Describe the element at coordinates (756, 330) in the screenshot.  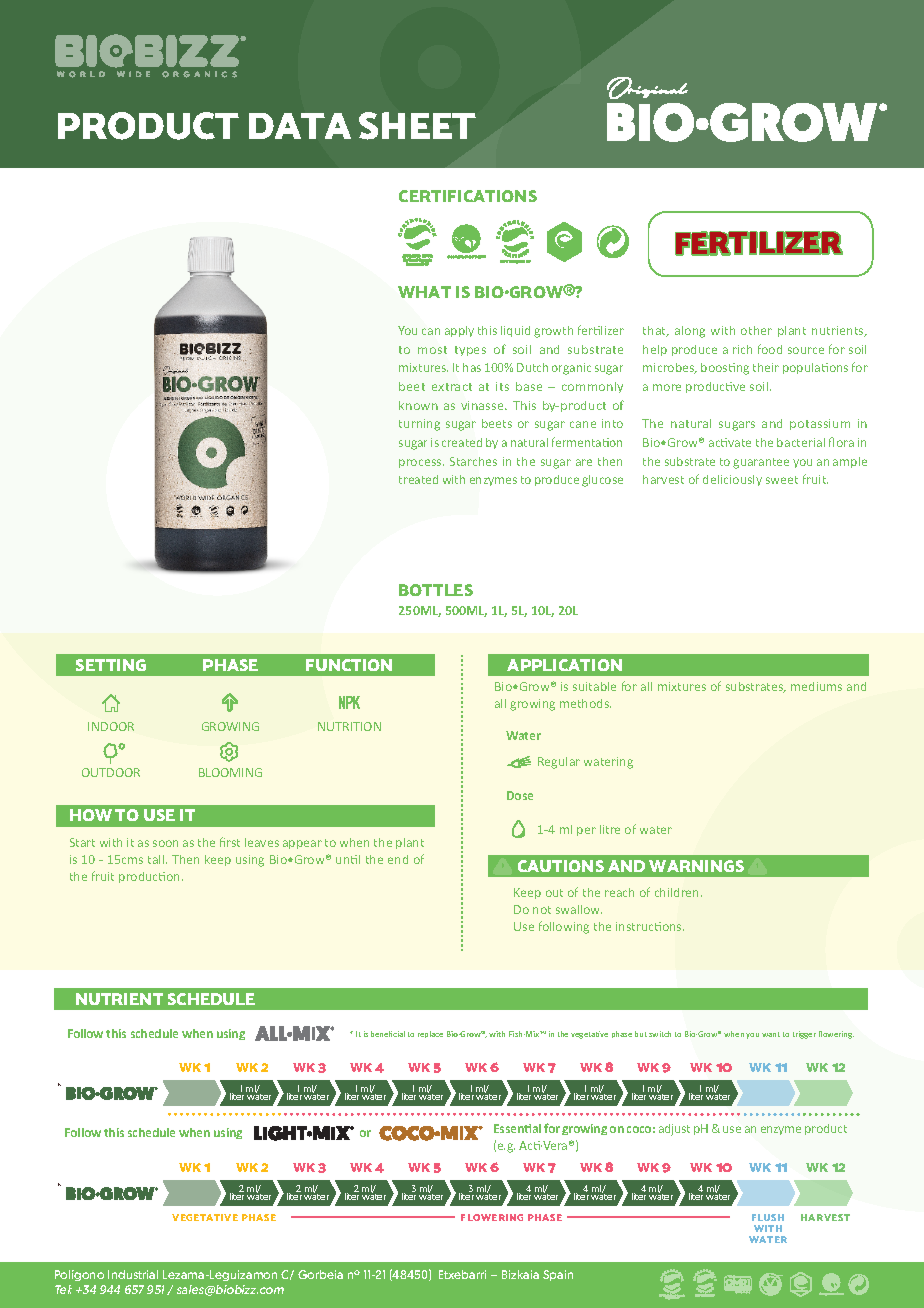
I see `other` at that location.
